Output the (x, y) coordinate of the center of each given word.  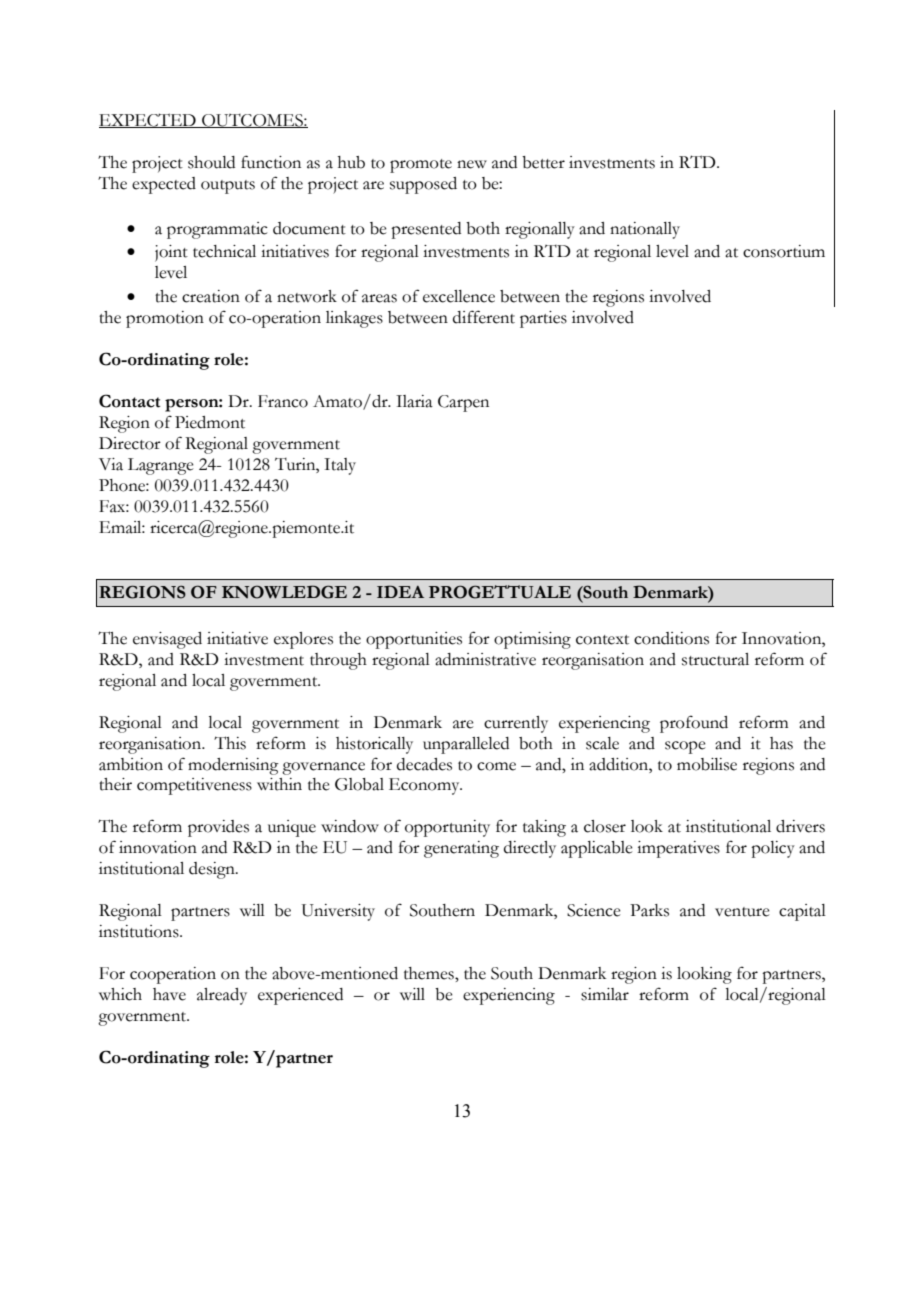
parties (543, 319)
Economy (425, 786)
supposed (423, 185)
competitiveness (194, 786)
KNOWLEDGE (284, 592)
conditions (671, 638)
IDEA (400, 591)
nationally (645, 230)
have (169, 994)
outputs (228, 187)
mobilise (707, 764)
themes (430, 973)
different (484, 317)
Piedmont (210, 422)
